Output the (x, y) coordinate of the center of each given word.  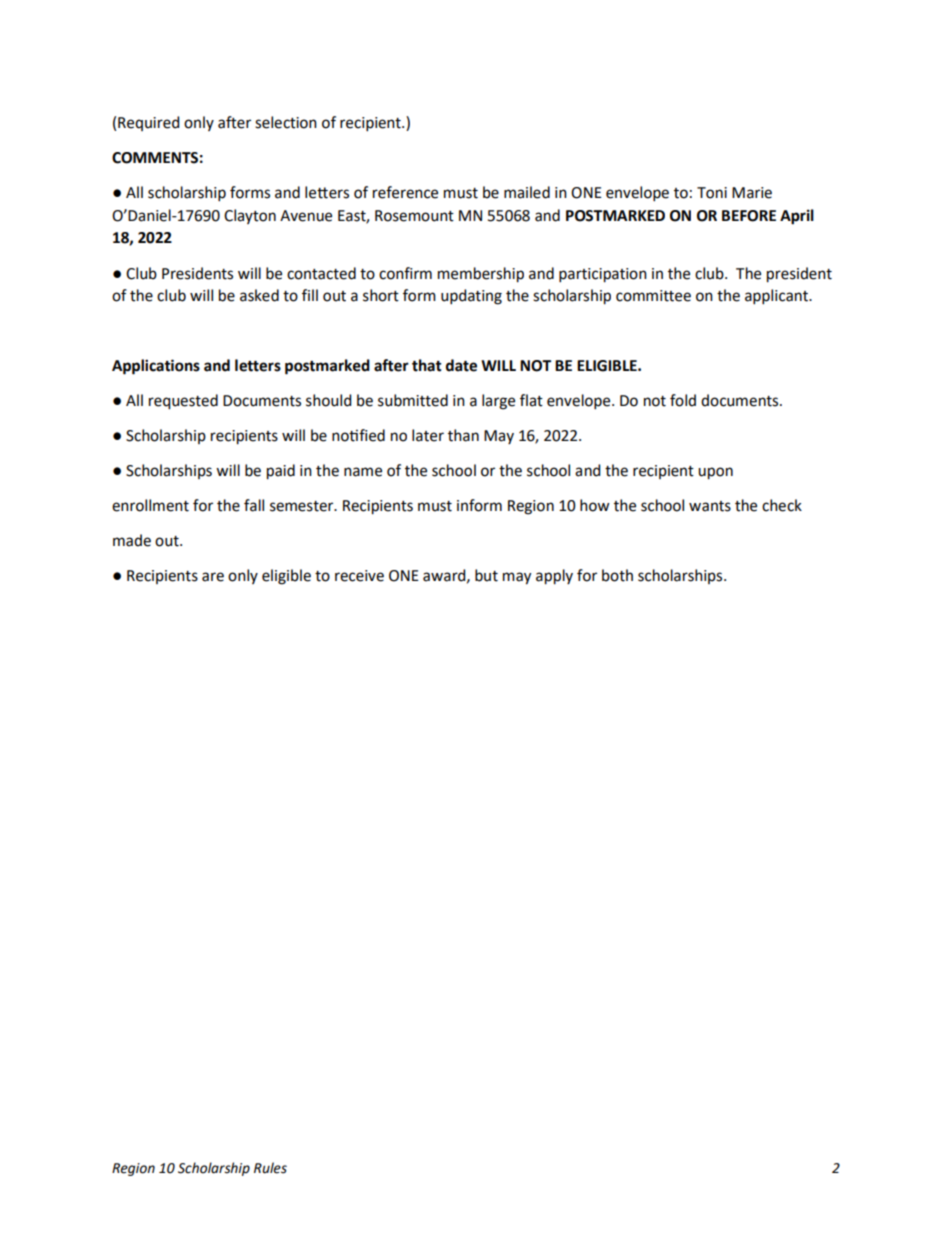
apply (554, 577)
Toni (712, 193)
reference (405, 192)
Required (148, 123)
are (213, 577)
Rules (270, 1168)
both (617, 575)
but (486, 575)
